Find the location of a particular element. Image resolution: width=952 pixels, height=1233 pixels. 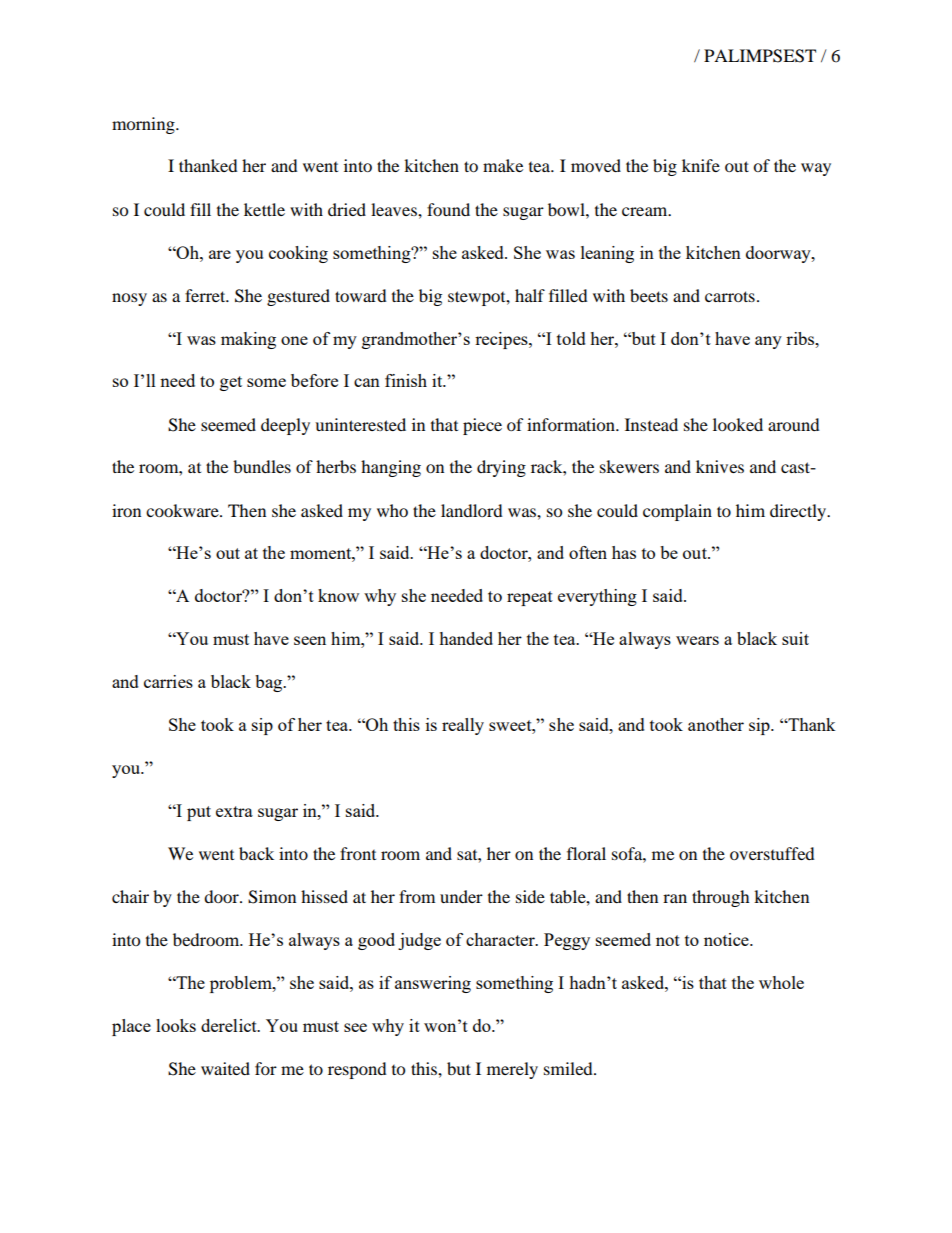

complain is located at coordinates (677, 512).
